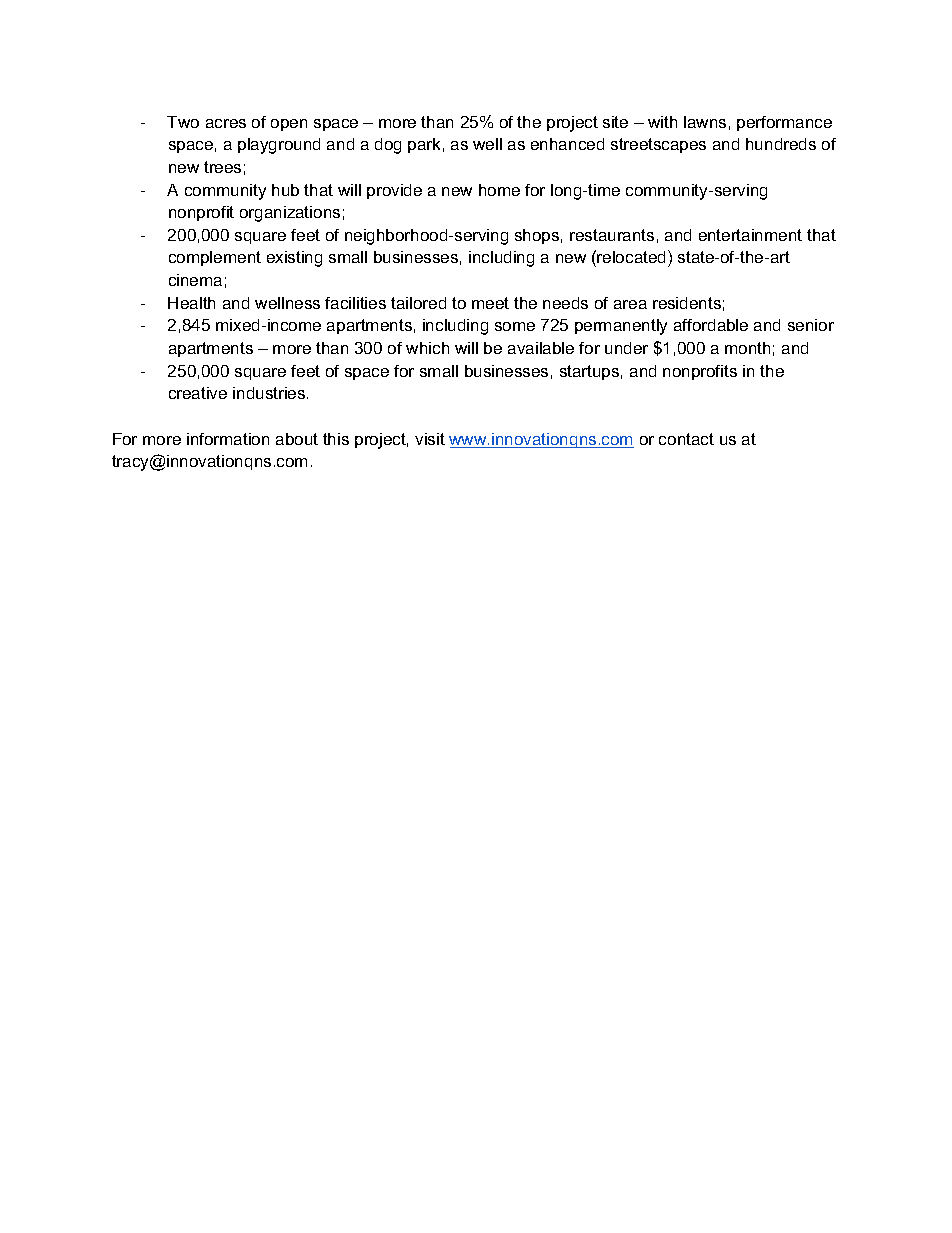 This screenshot has height=1233, width=952. I want to click on entertainment, so click(750, 235).
